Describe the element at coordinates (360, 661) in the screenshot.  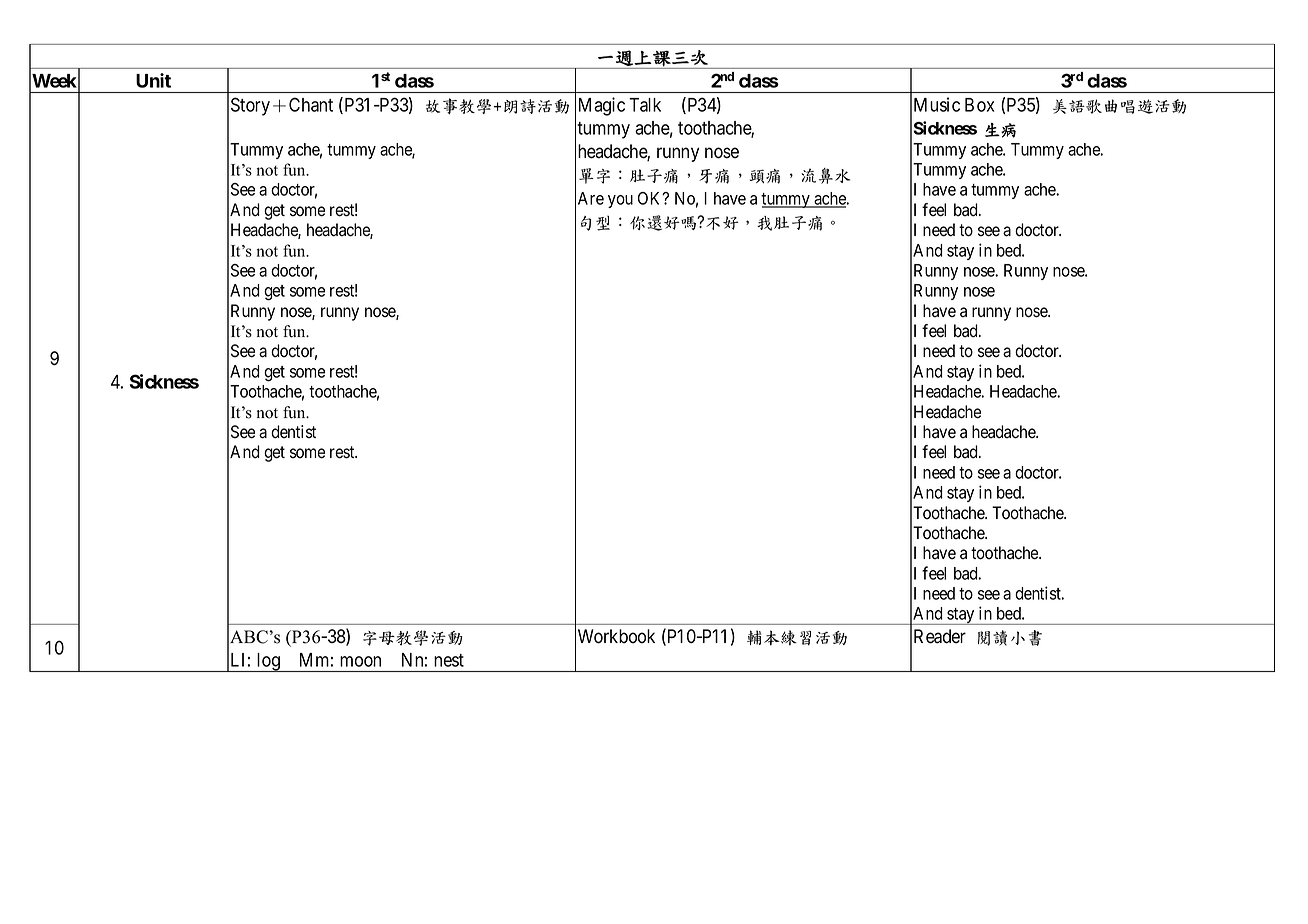
I see `moon` at that location.
